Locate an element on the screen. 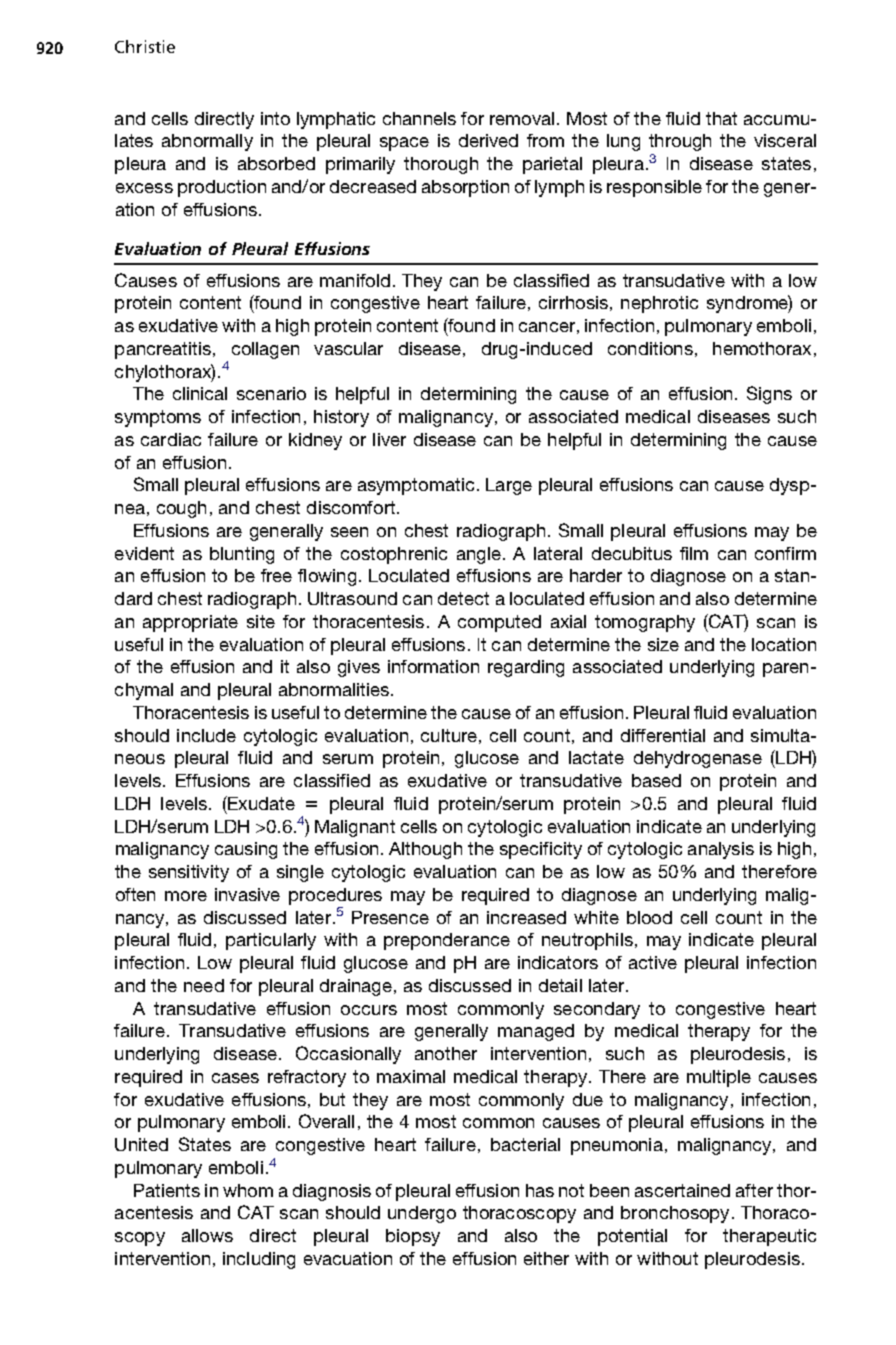  undergo is located at coordinates (422, 1214).
